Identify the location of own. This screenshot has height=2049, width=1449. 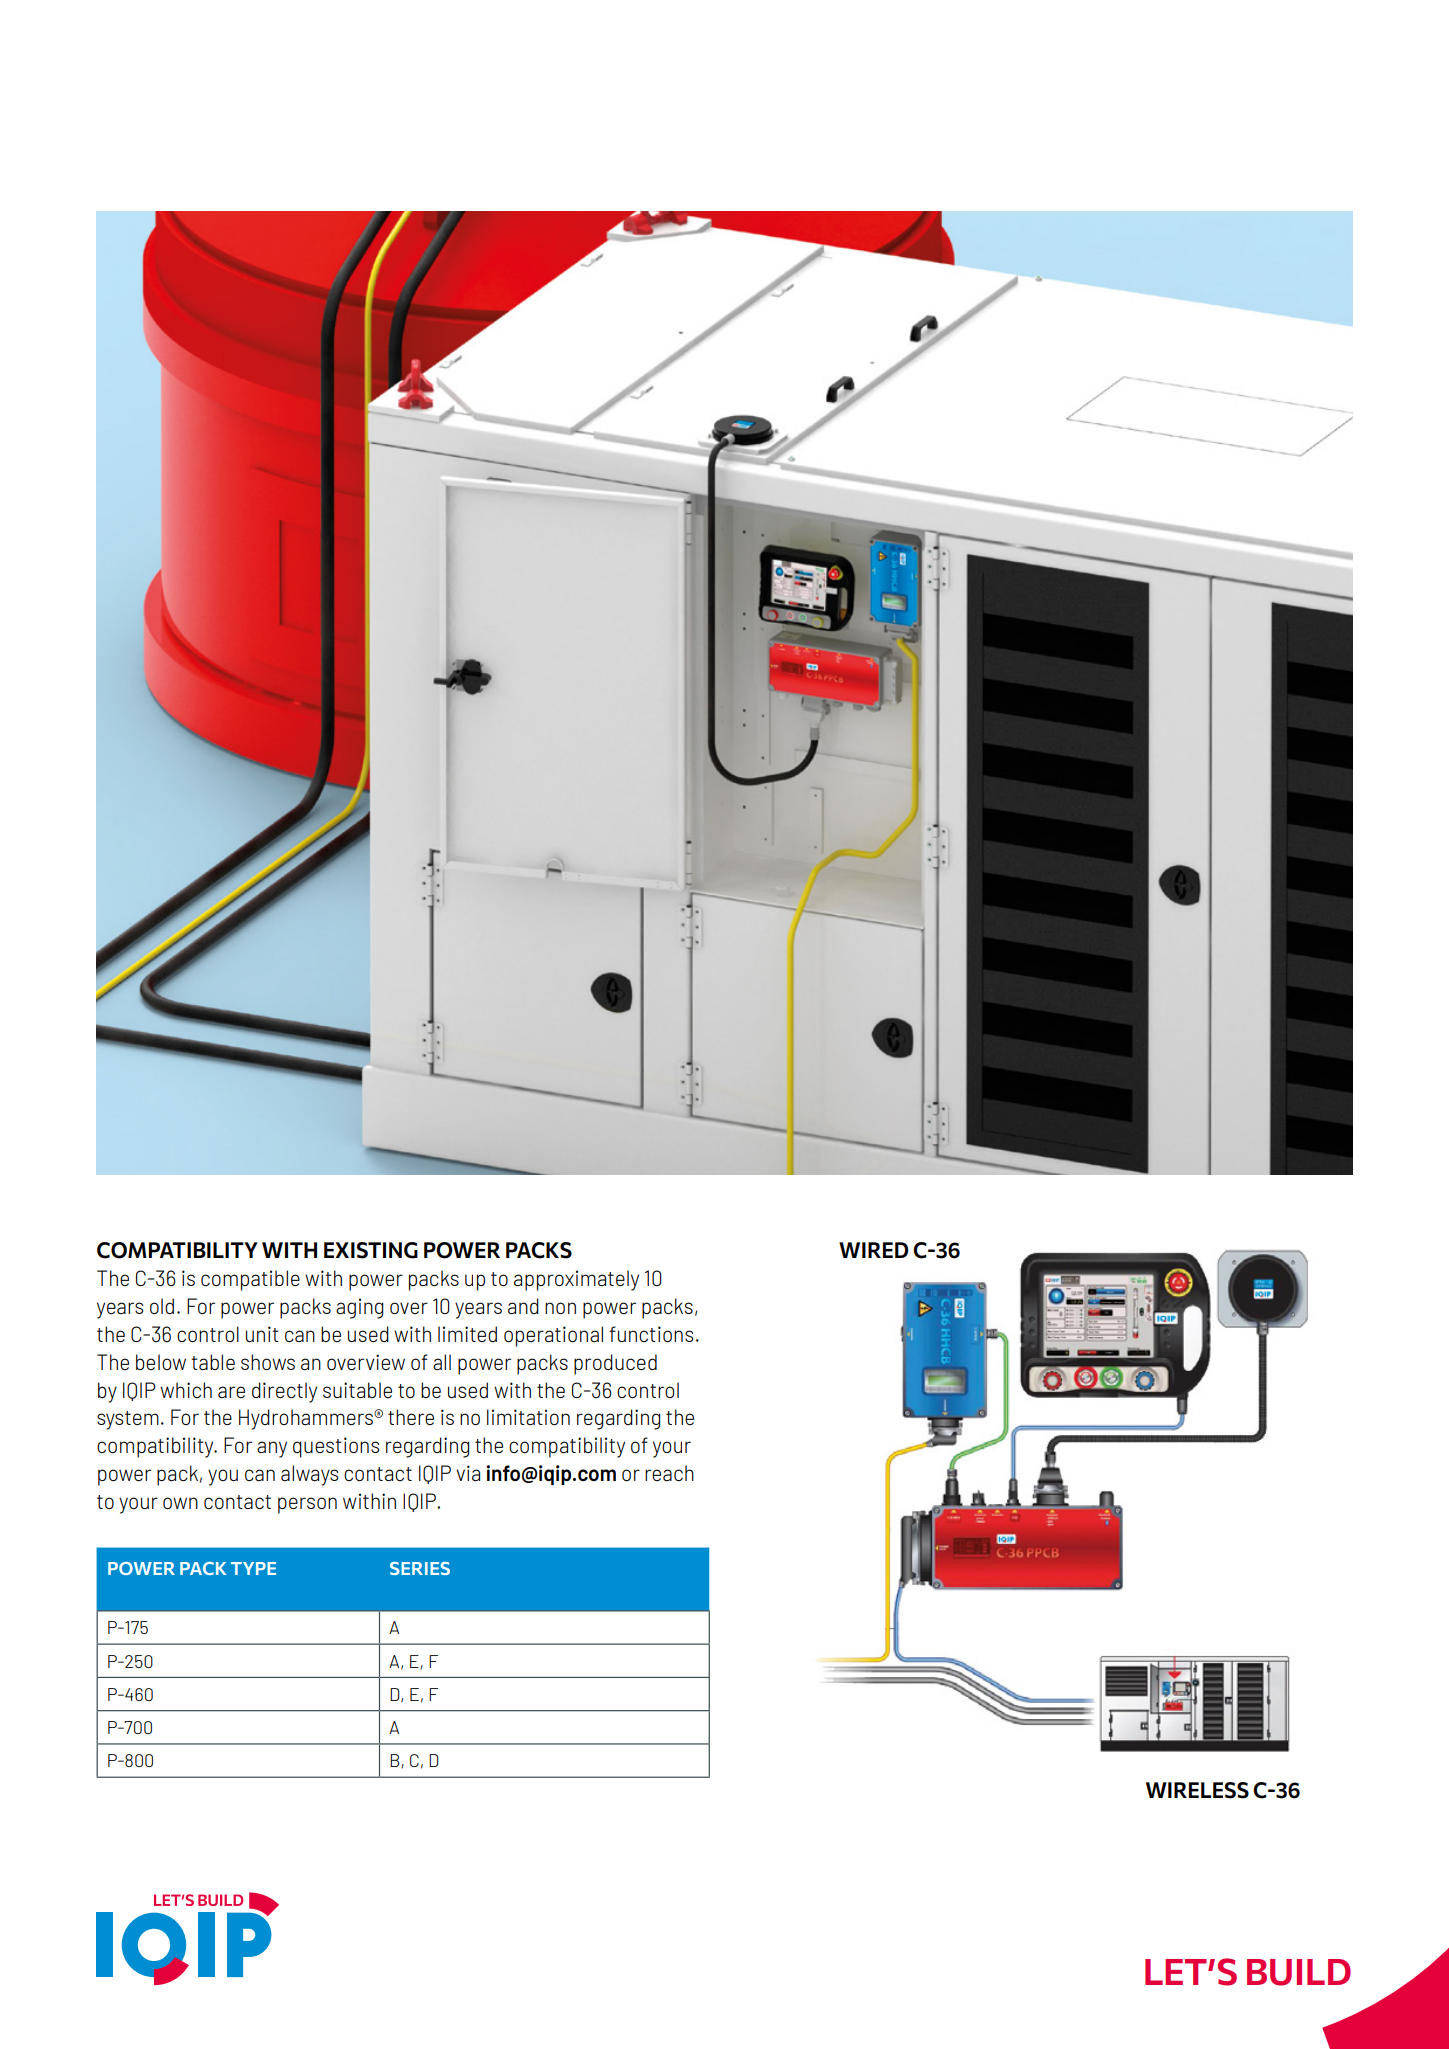
(180, 1503).
